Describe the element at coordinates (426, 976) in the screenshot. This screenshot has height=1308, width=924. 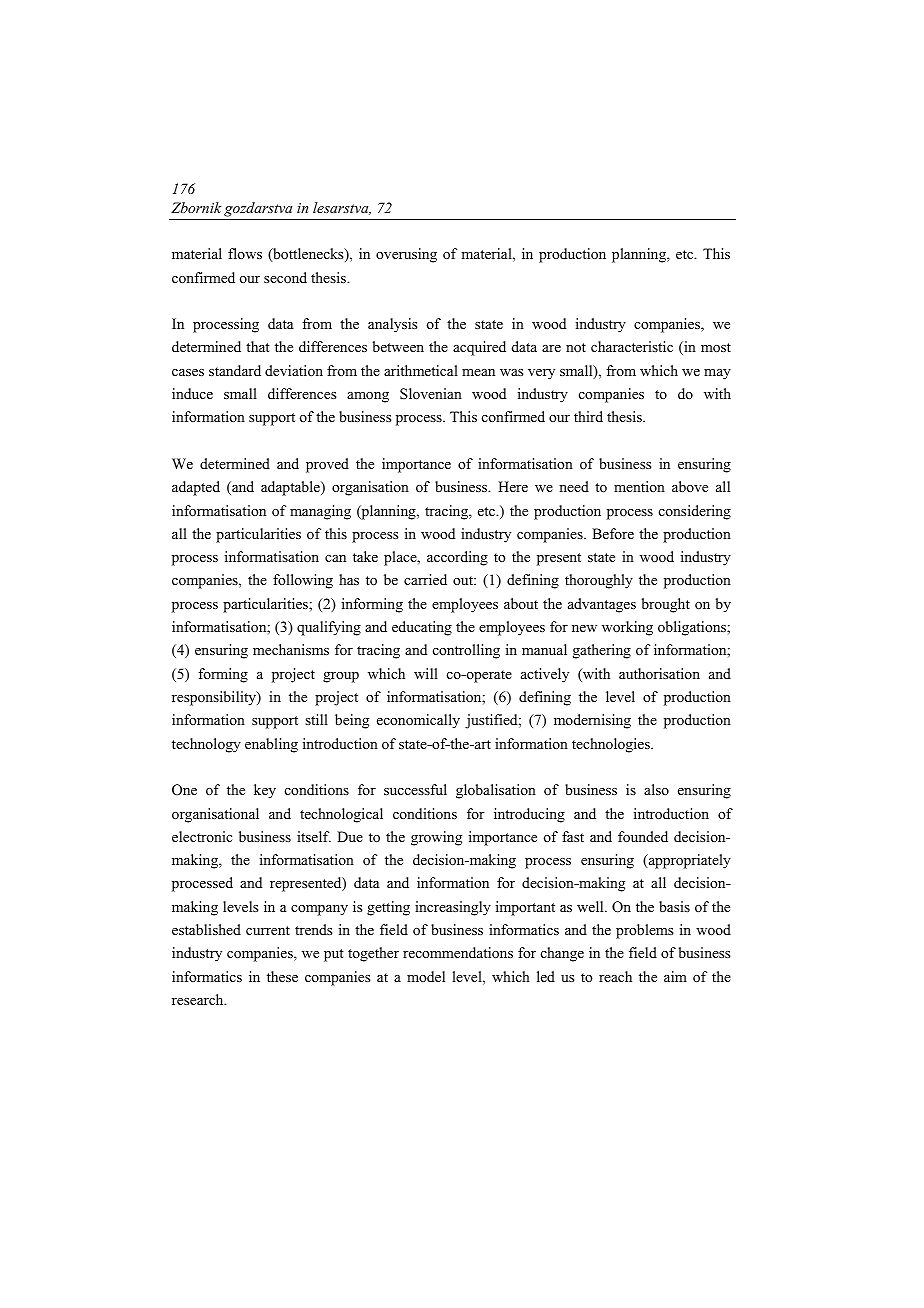
I see `model` at that location.
